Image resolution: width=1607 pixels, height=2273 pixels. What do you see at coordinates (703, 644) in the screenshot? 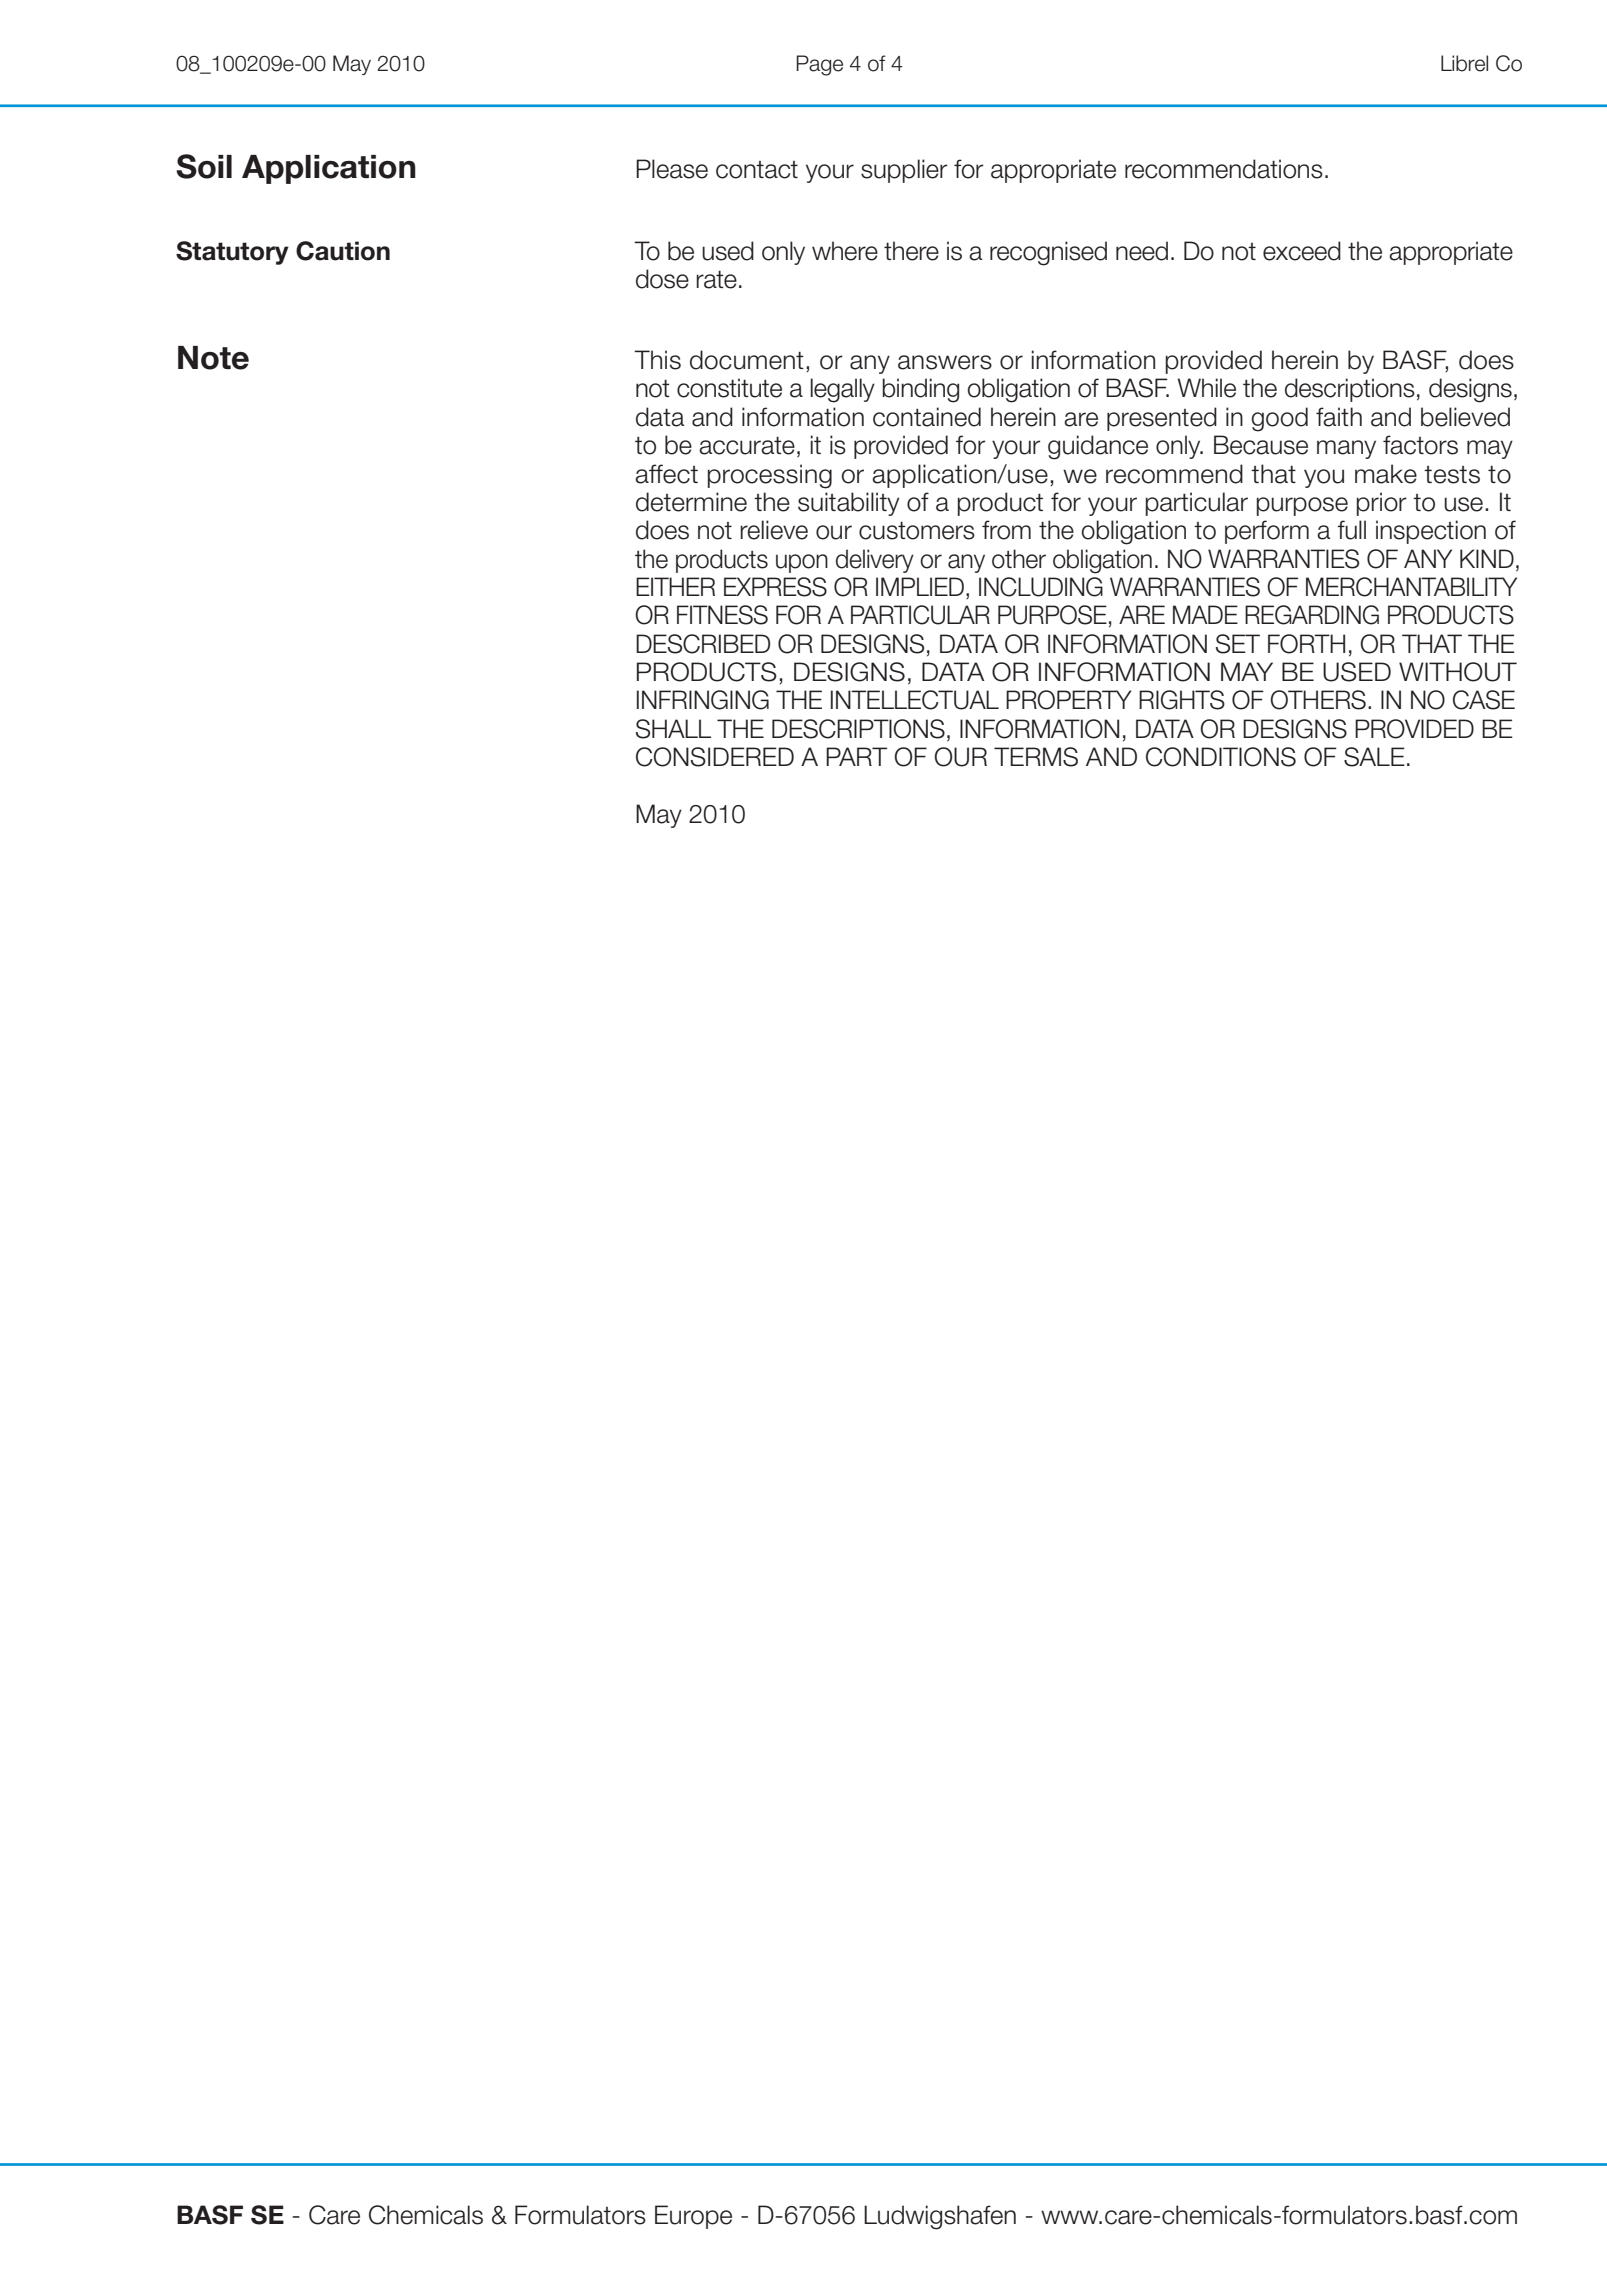
I see `DESCRIBED` at bounding box center [703, 644].
